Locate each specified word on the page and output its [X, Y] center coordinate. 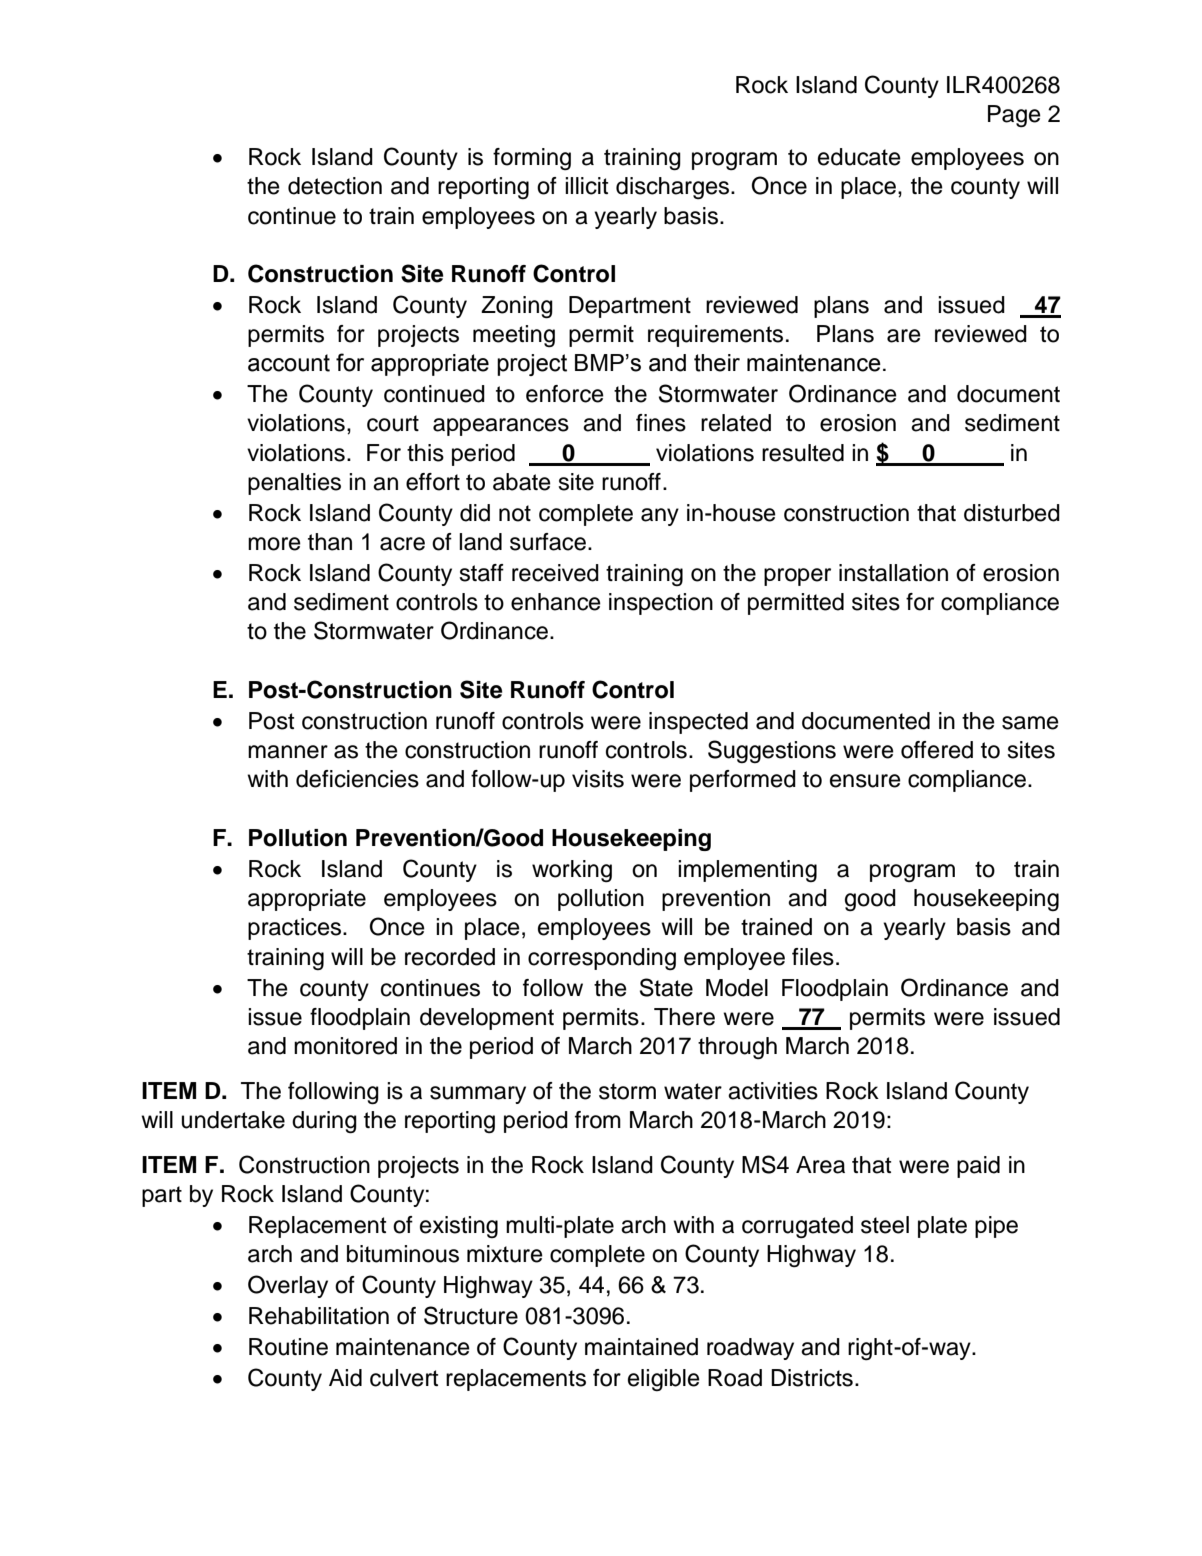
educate [859, 157]
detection [335, 186]
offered [937, 750]
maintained [641, 1347]
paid [978, 1167]
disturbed [1012, 513]
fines [661, 423]
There [684, 1017]
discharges [674, 188]
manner [288, 752]
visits [598, 779]
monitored [345, 1046]
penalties [294, 484]
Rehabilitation [319, 1316]
